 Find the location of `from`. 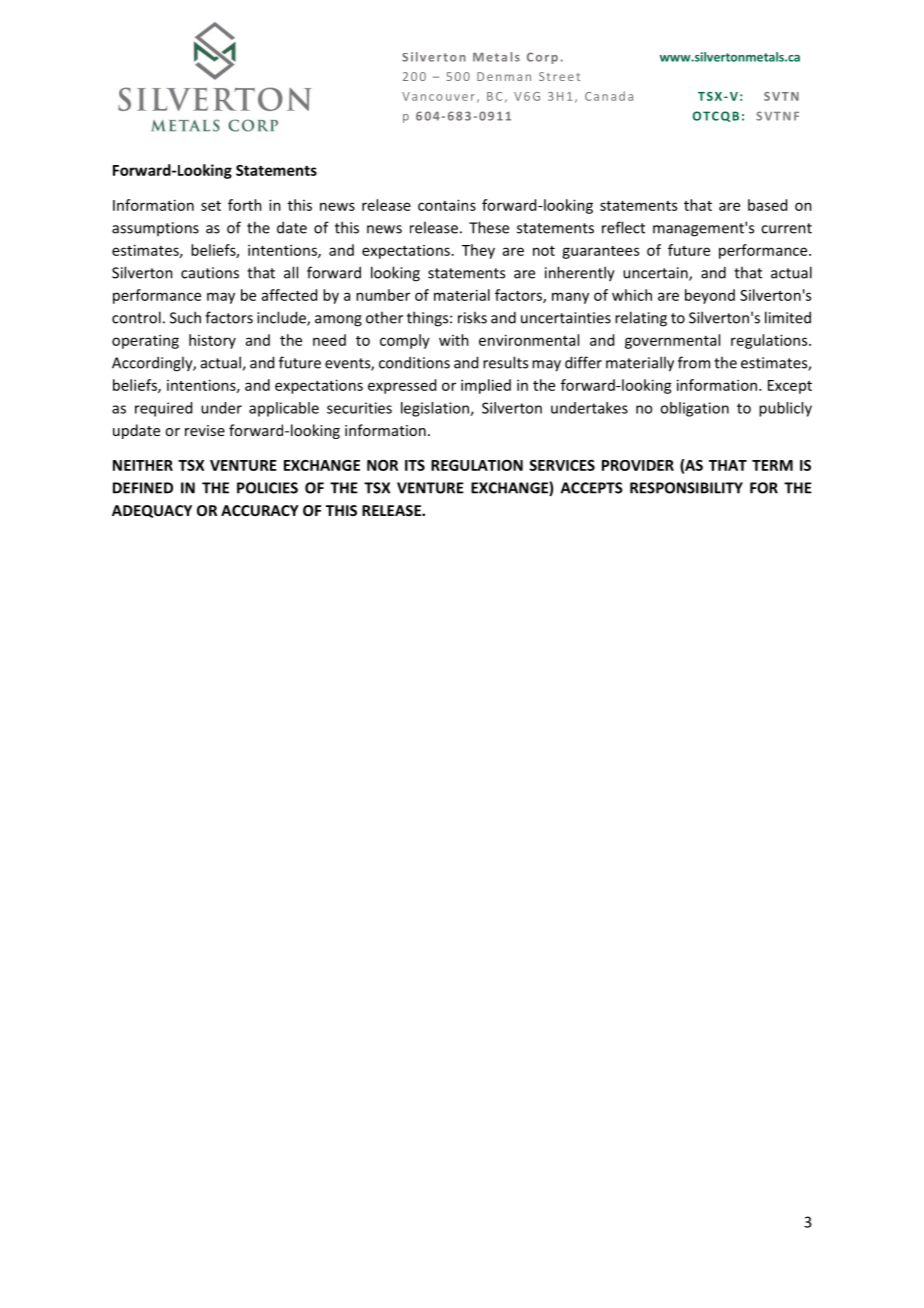

from is located at coordinates (694, 362).
